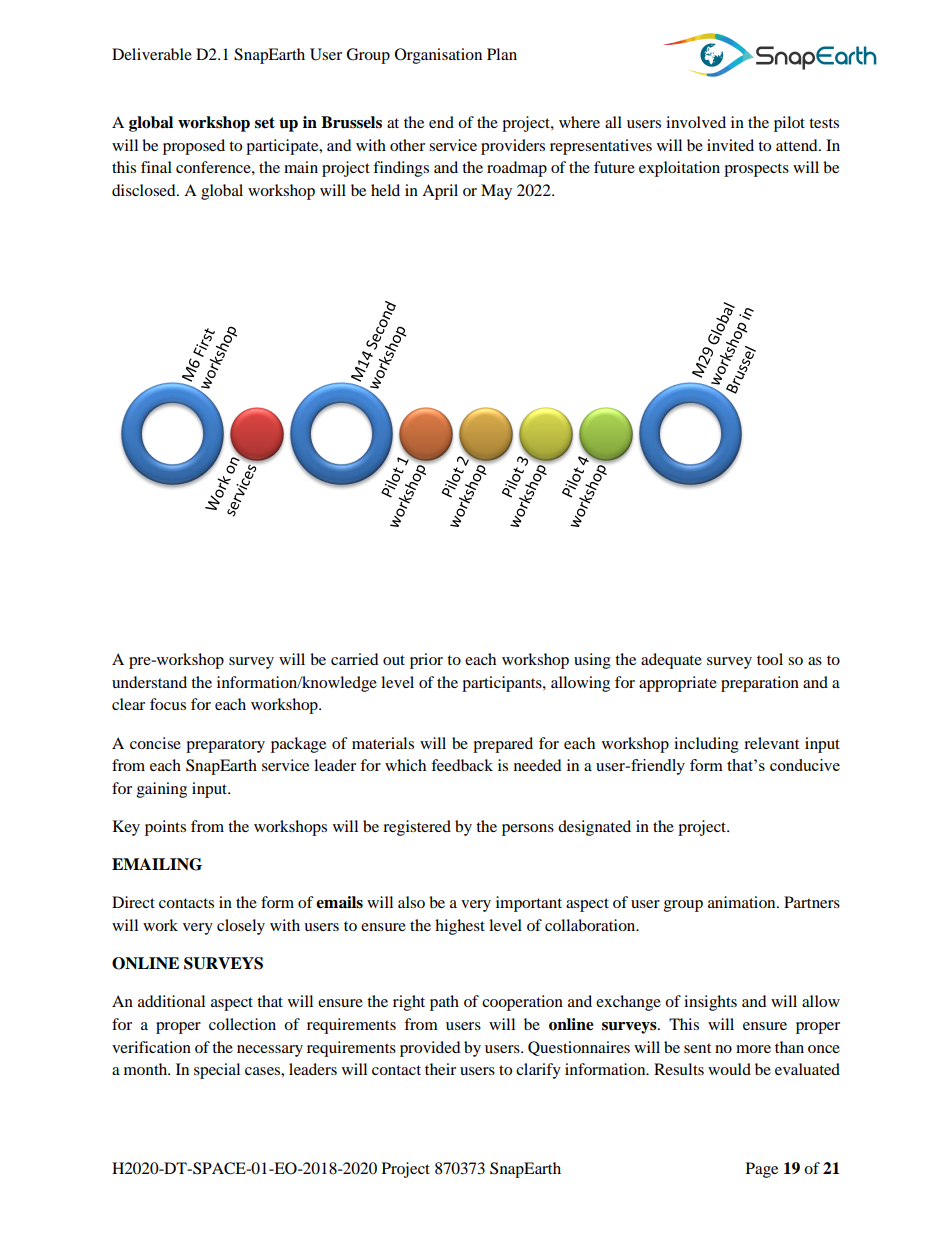  What do you see at coordinates (502, 54) in the image?
I see `Plan` at bounding box center [502, 54].
